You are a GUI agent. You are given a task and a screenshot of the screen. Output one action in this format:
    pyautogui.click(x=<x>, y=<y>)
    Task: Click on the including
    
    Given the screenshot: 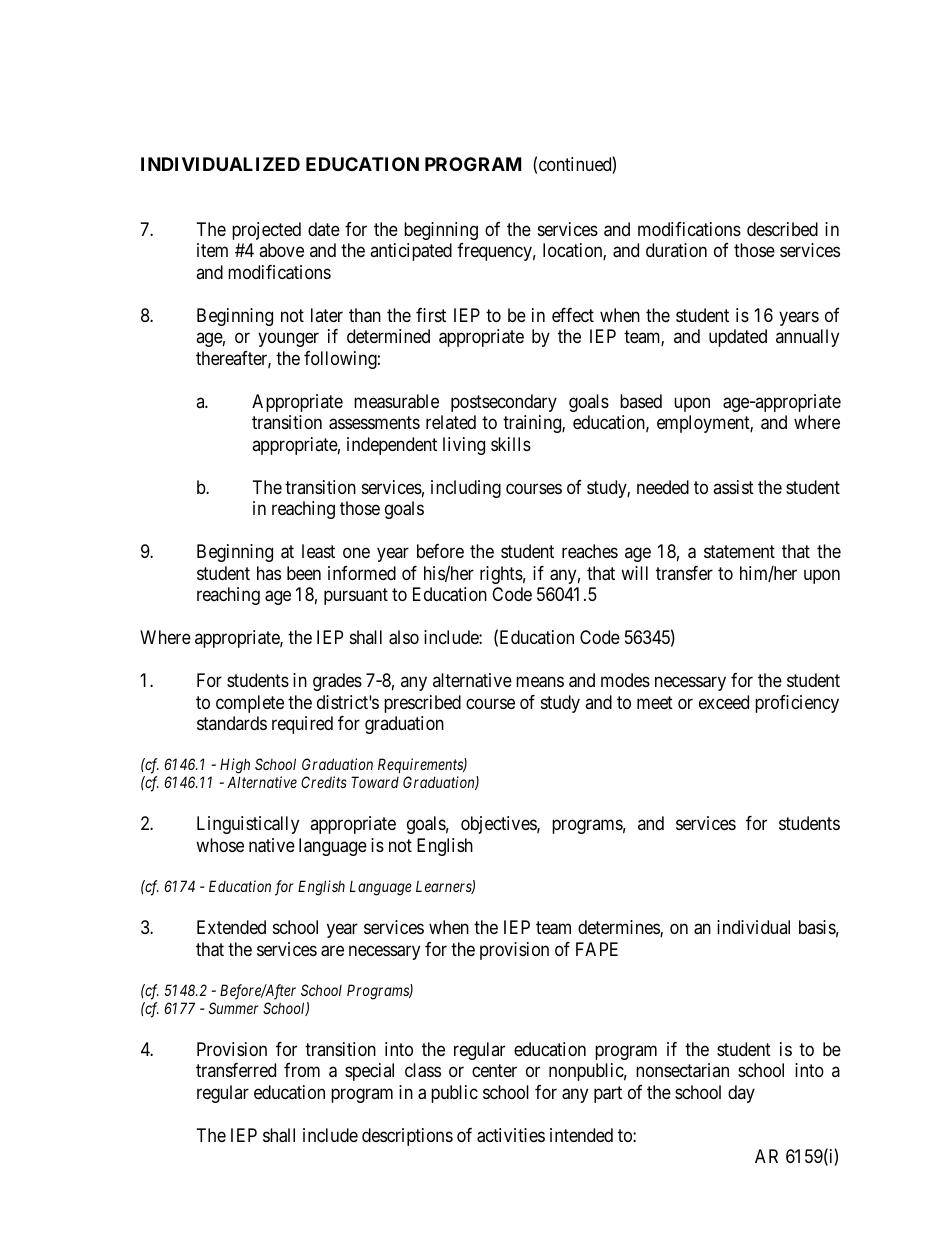 What is the action you would take?
    pyautogui.click(x=466, y=489)
